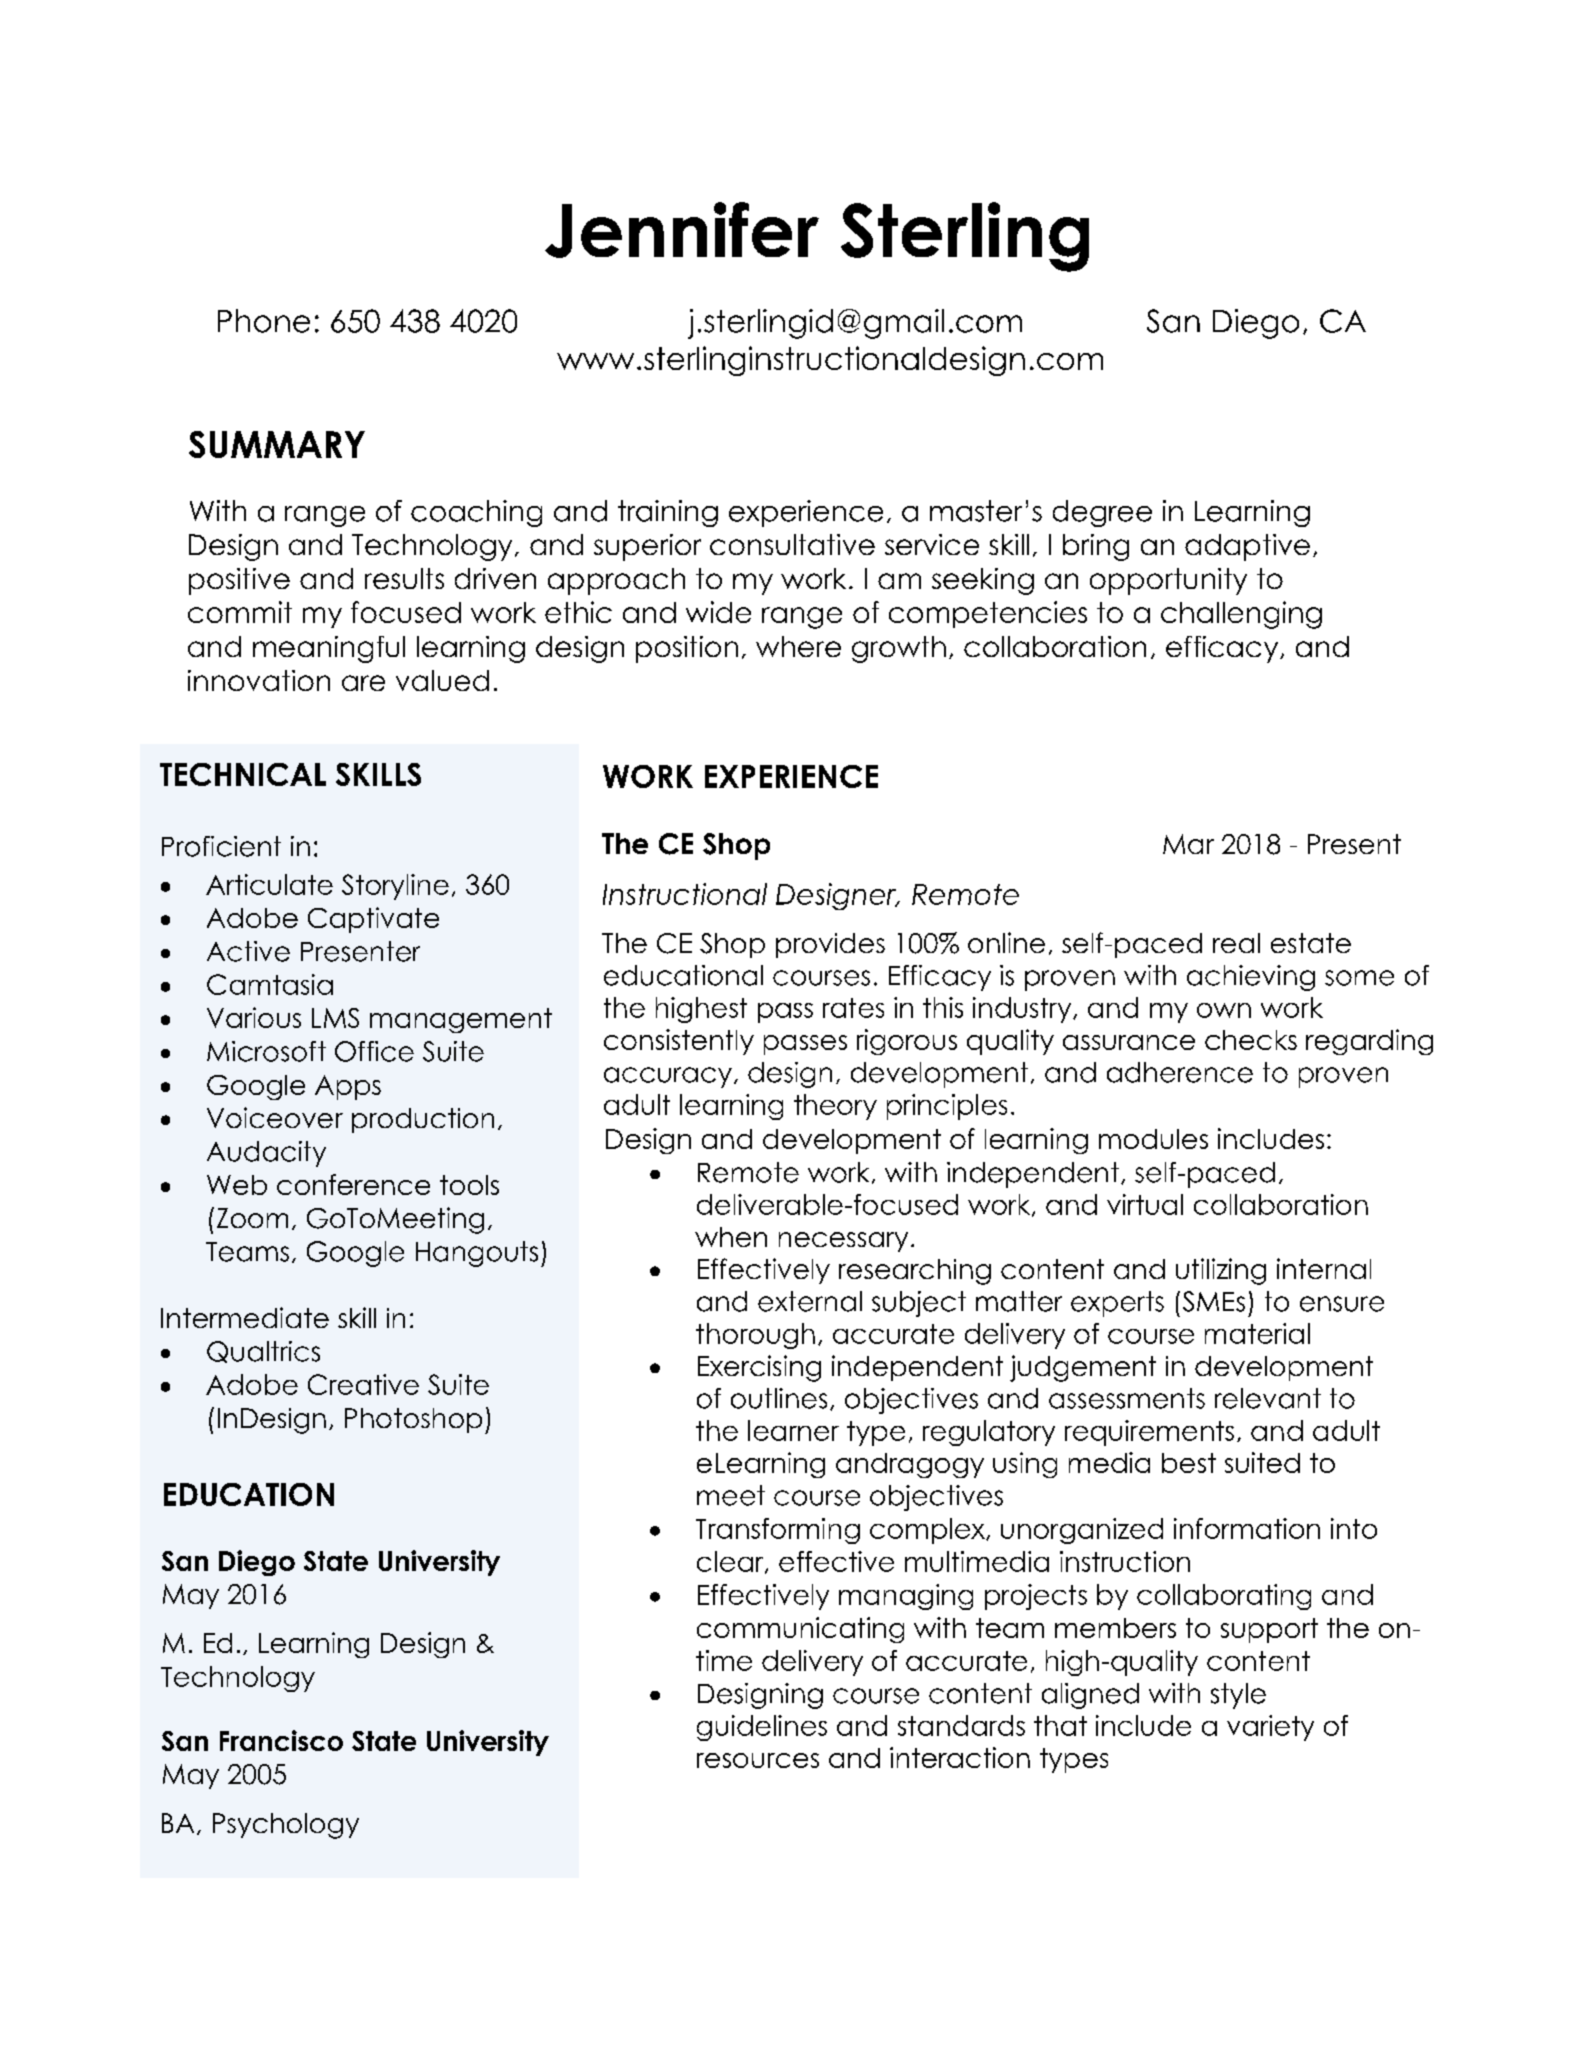  I want to click on LMS, so click(335, 1018).
